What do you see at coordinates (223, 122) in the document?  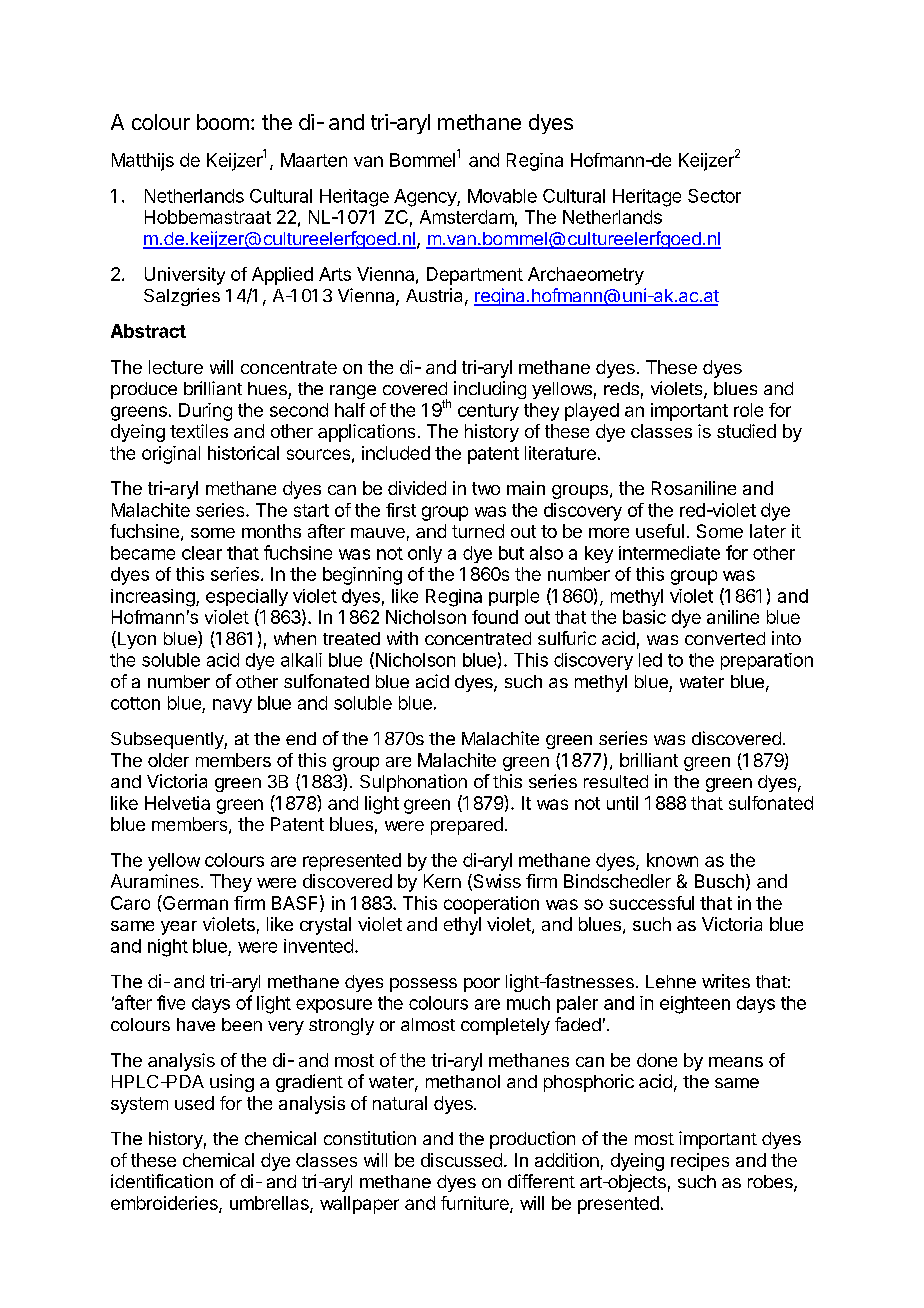 I see `boom` at bounding box center [223, 122].
